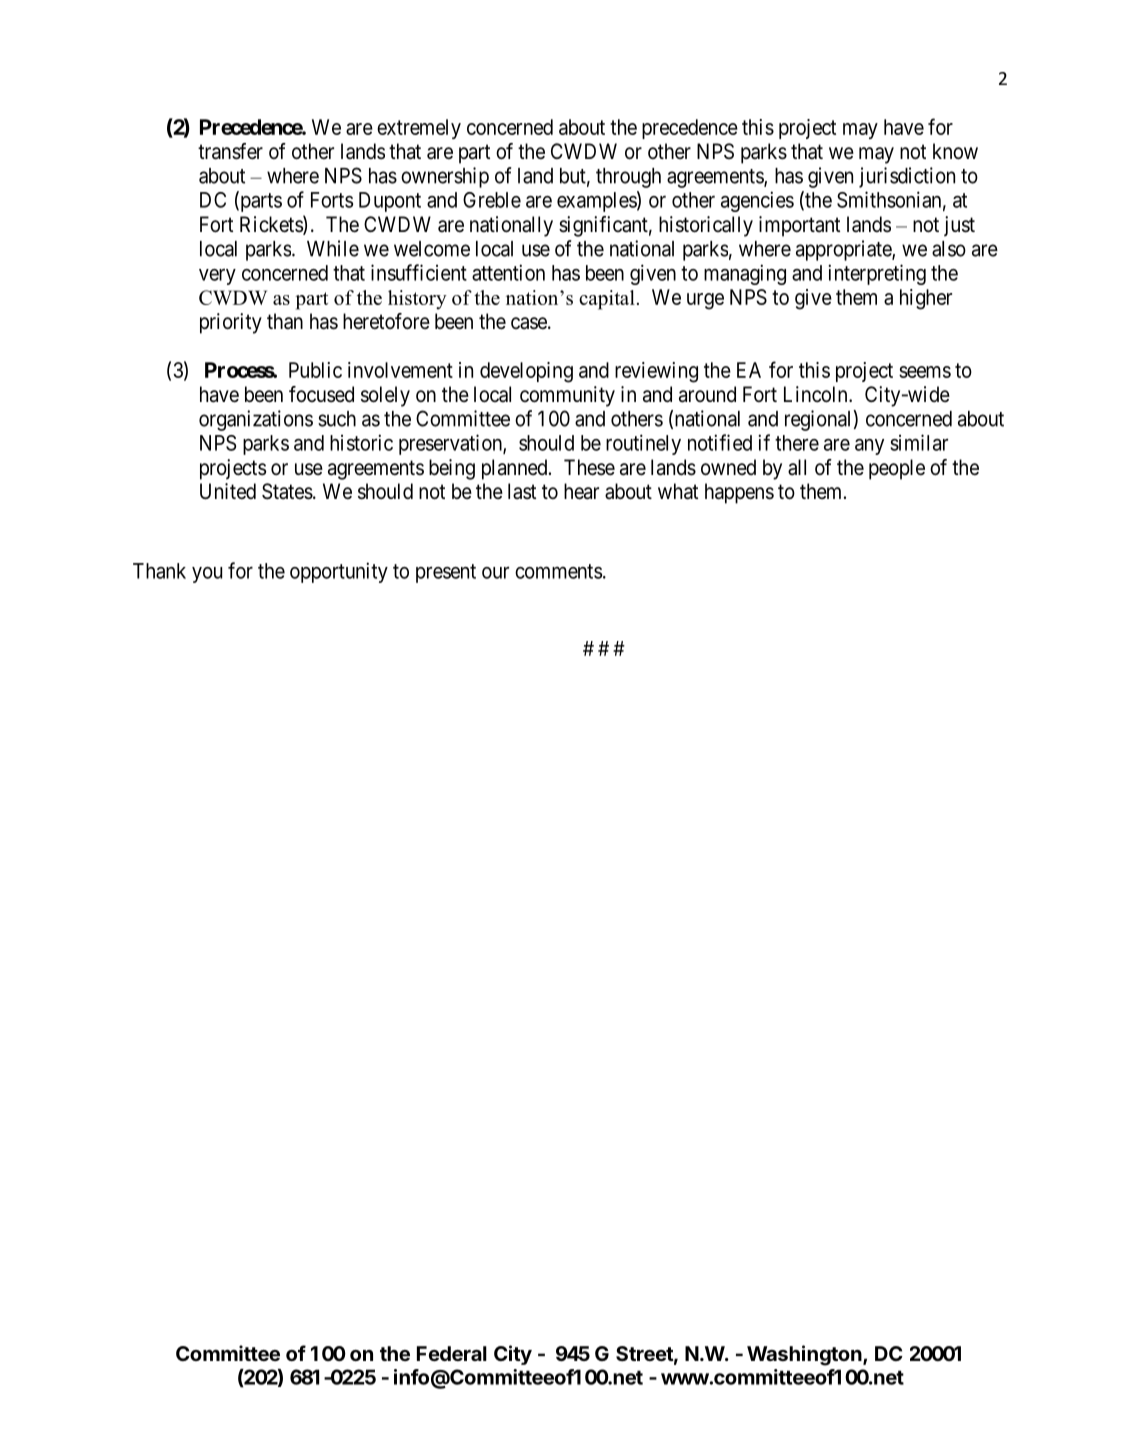  I want to click on jurisdiction, so click(907, 177).
